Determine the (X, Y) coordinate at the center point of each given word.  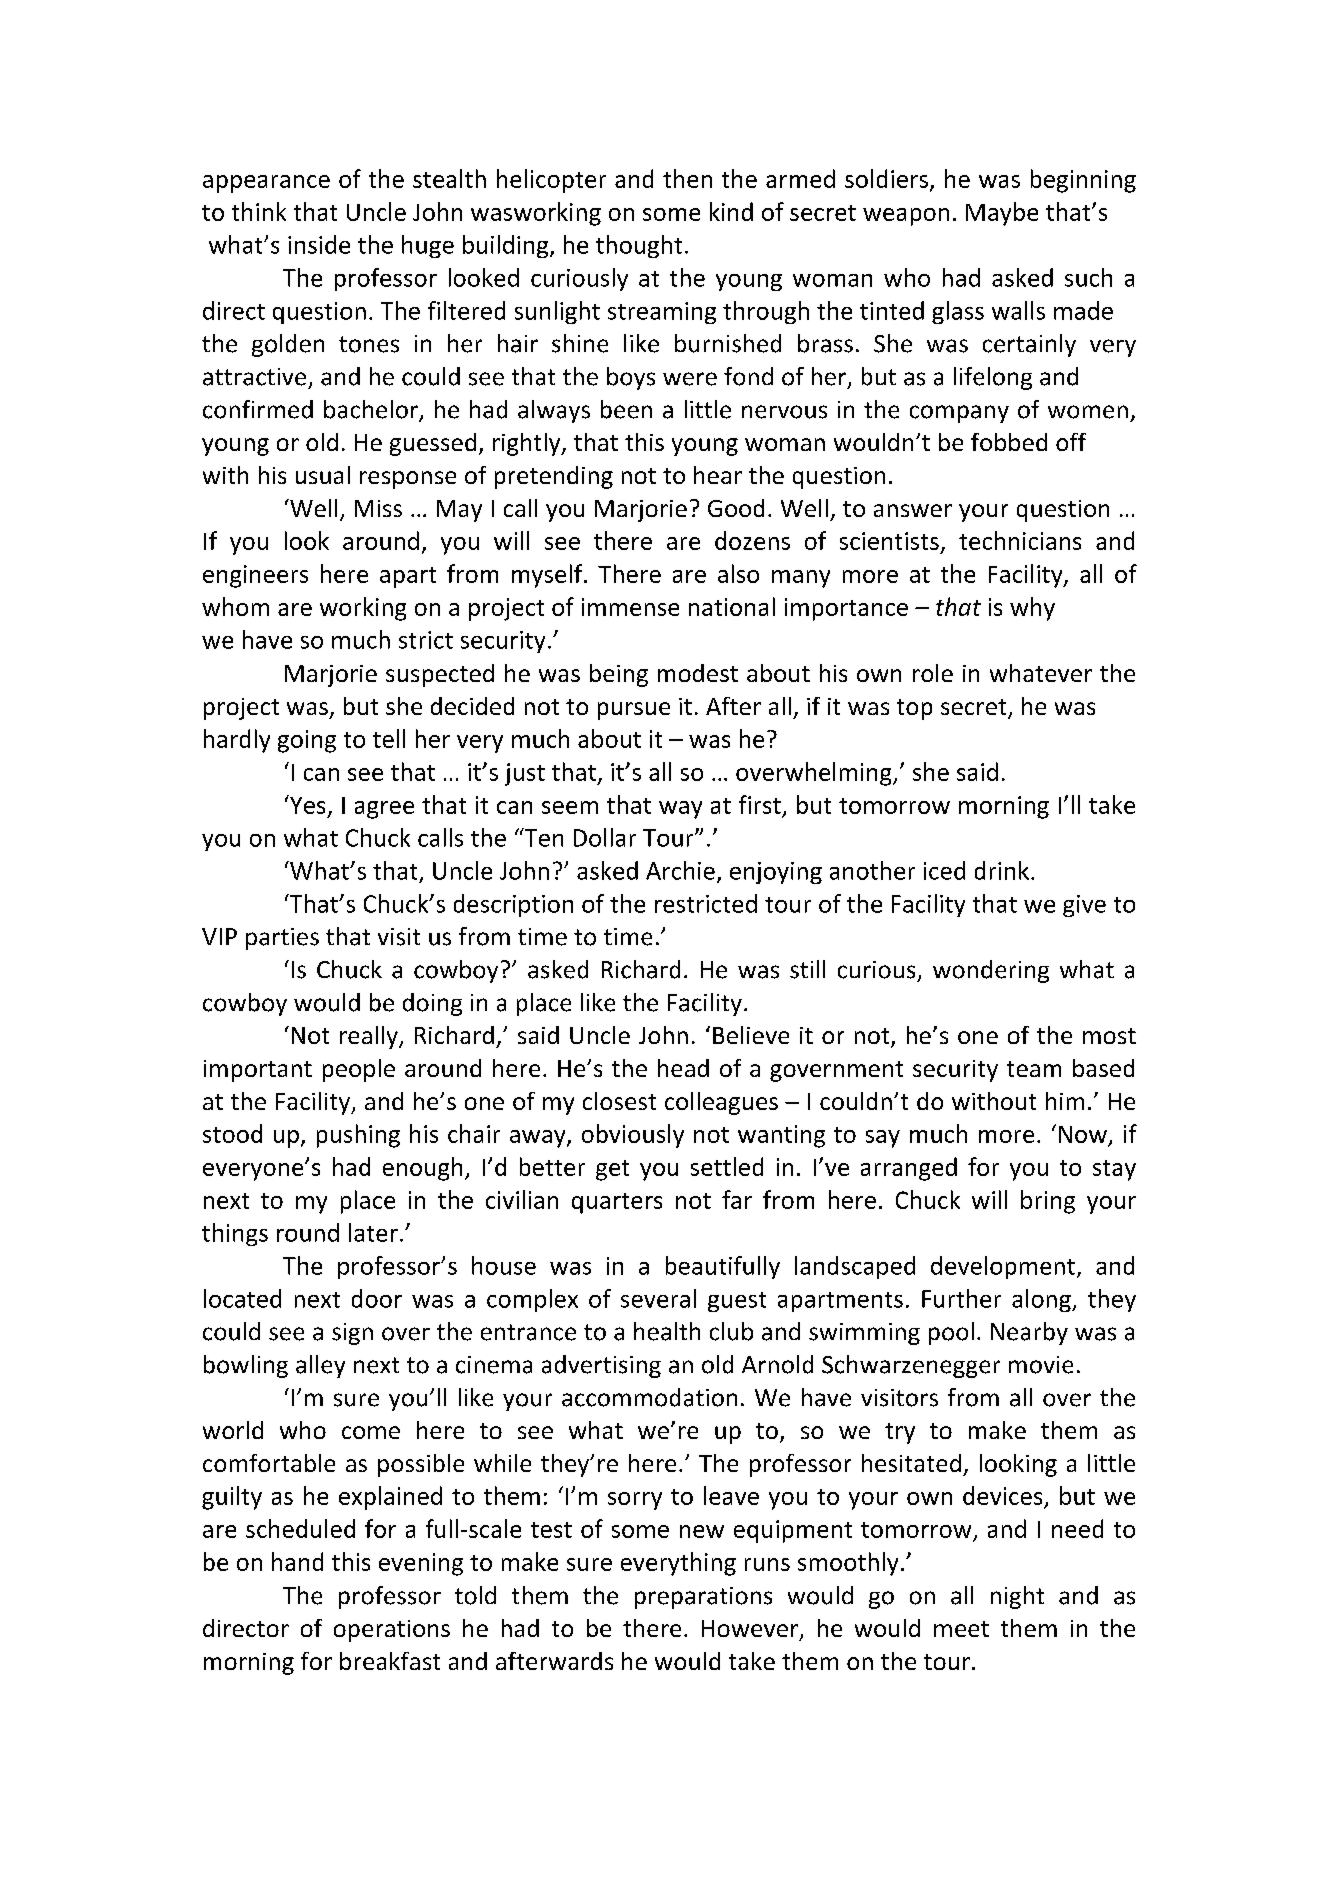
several (658, 1298)
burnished (728, 343)
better (552, 1166)
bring (1048, 1202)
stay (1114, 1170)
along (1042, 1300)
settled (727, 1166)
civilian (522, 1199)
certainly (1029, 345)
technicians (1020, 540)
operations (392, 1631)
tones (369, 344)
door (377, 1298)
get (612, 1170)
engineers (255, 576)
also (738, 573)
